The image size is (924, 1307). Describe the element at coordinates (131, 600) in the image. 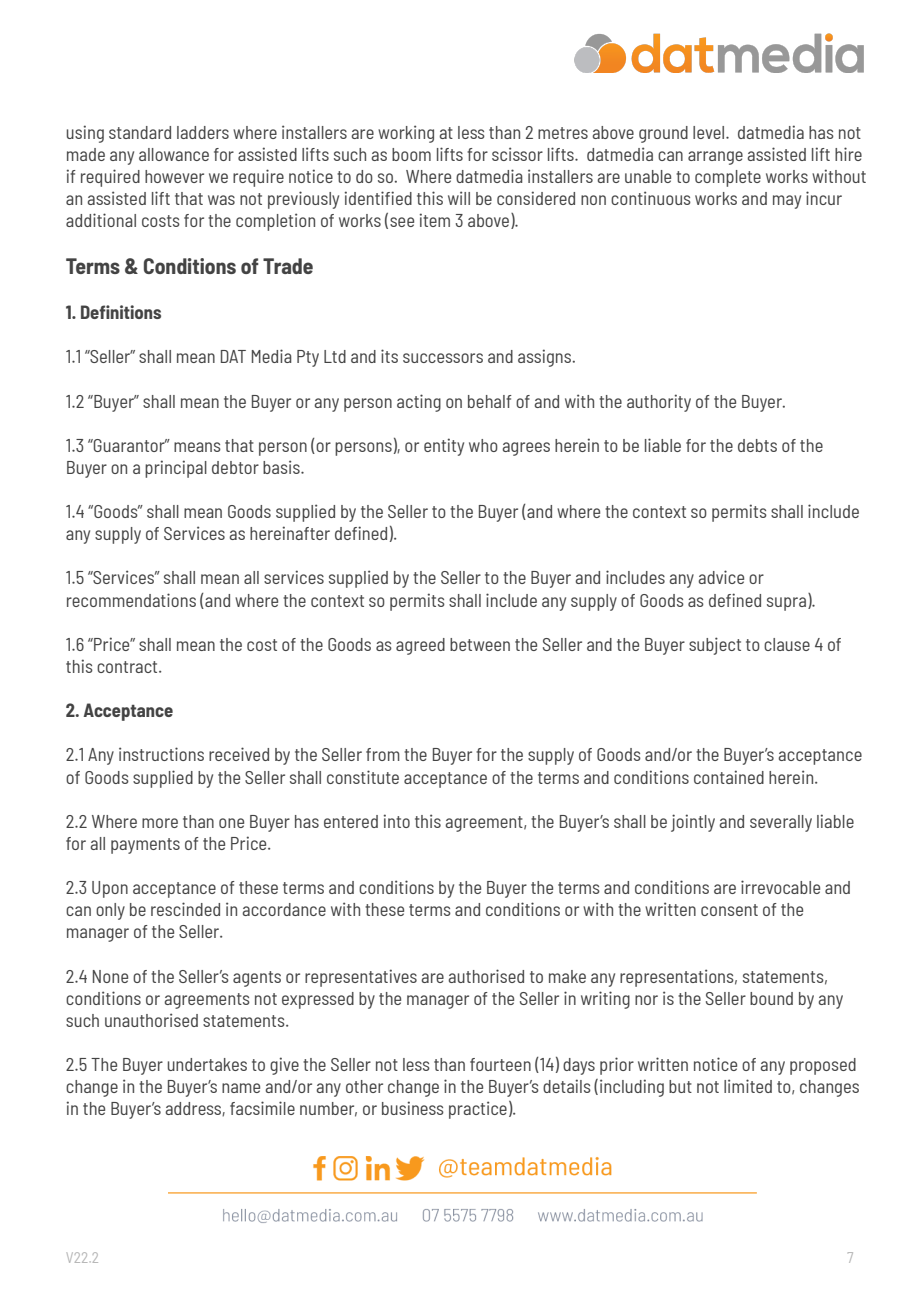

I see `recommendations` at that location.
